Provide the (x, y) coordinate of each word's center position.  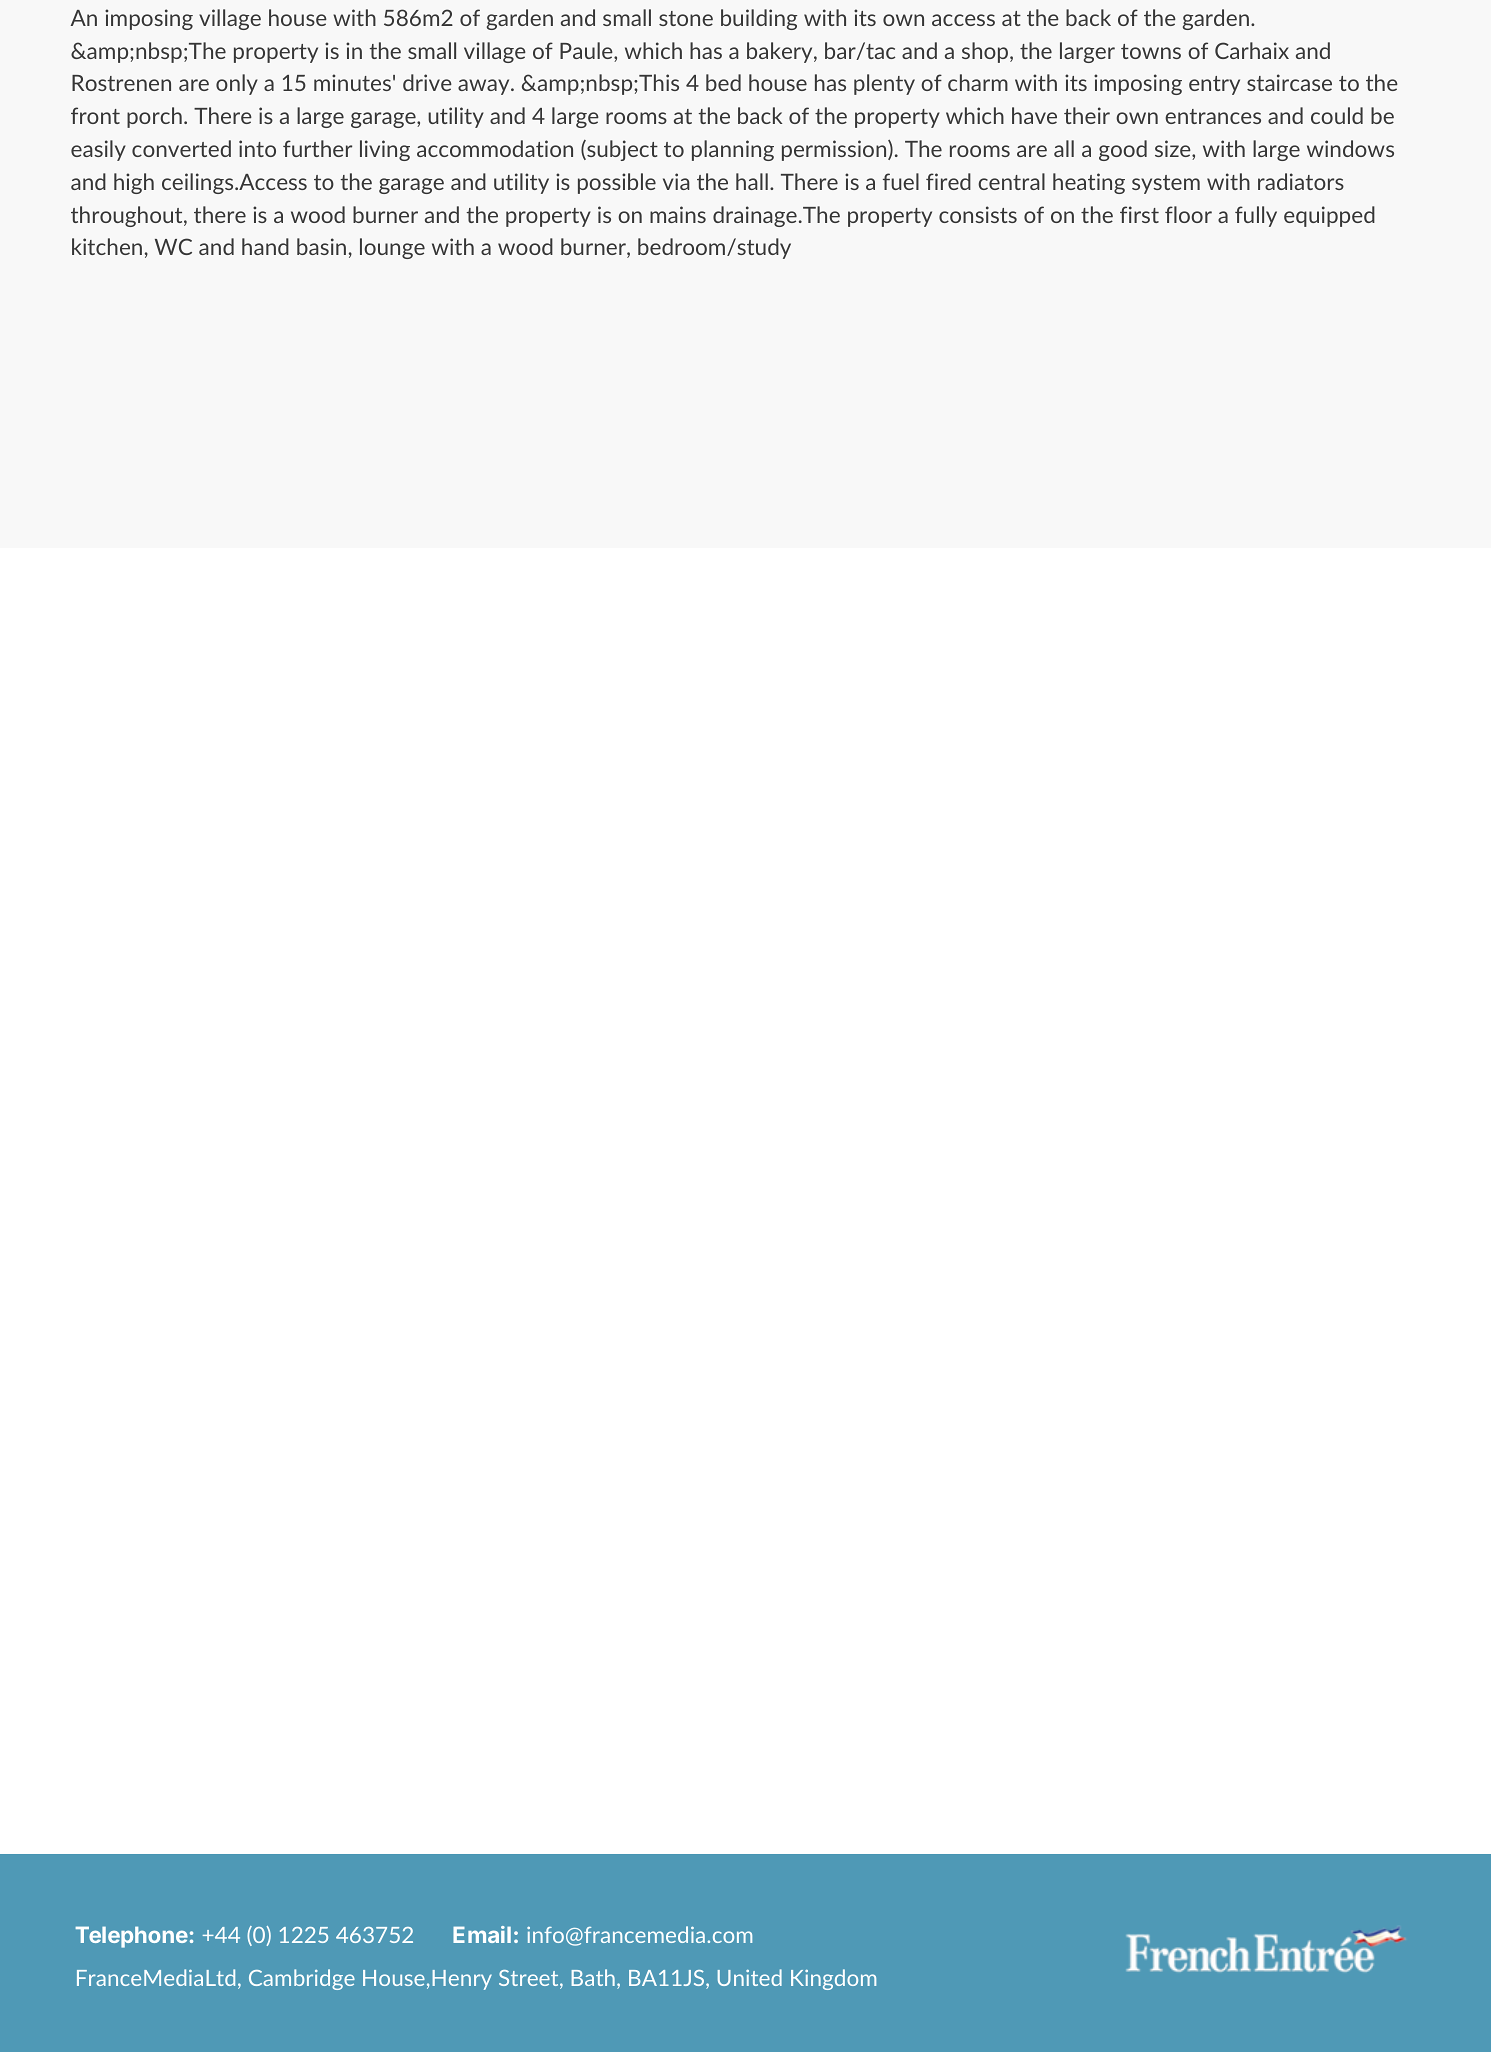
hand (265, 246)
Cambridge (302, 1979)
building (759, 19)
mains (678, 214)
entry (1214, 85)
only (237, 84)
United (750, 1977)
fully (1256, 216)
